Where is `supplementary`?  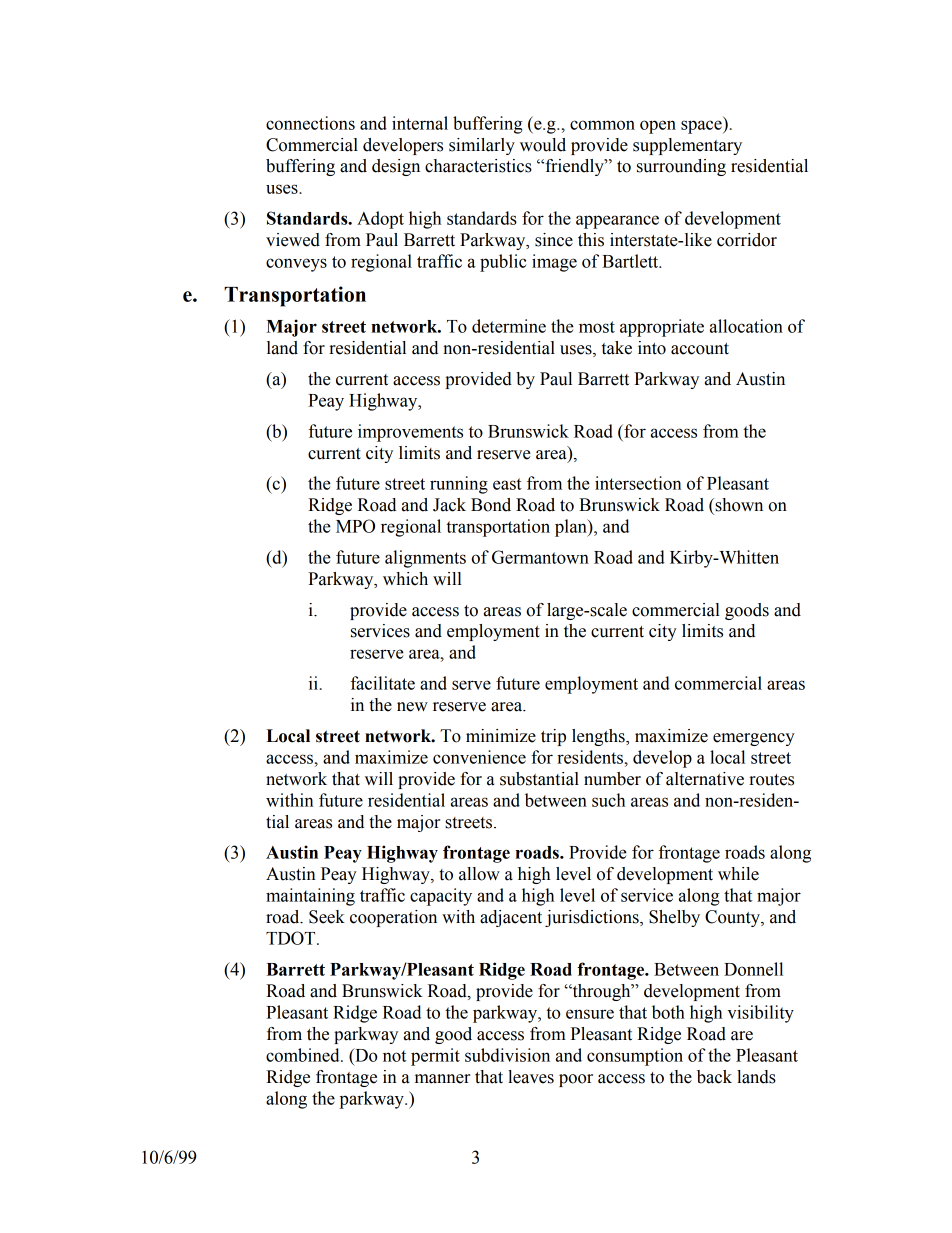 supplementary is located at coordinates (687, 146).
